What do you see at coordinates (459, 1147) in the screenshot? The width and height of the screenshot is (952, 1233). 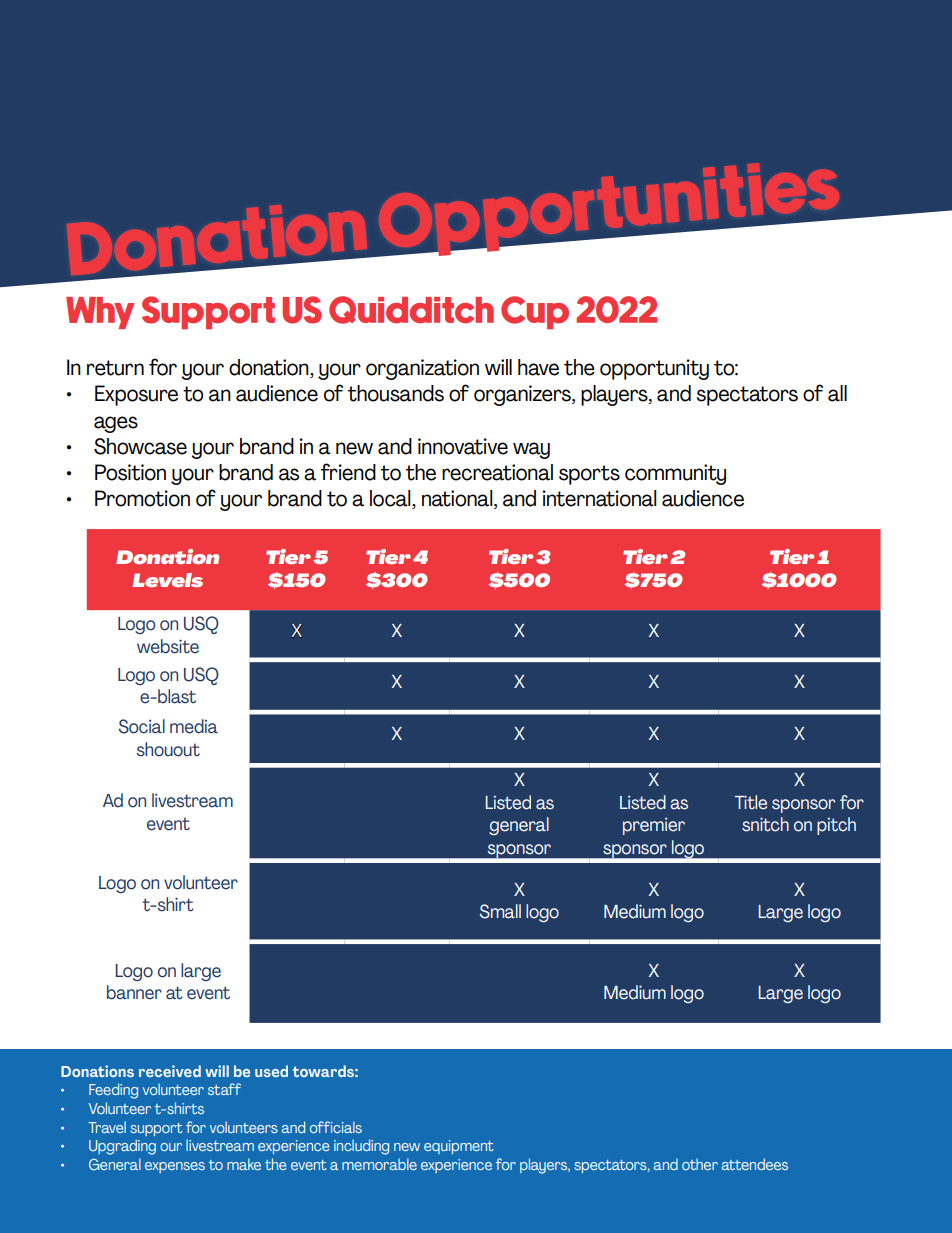 I see `equipment` at bounding box center [459, 1147].
